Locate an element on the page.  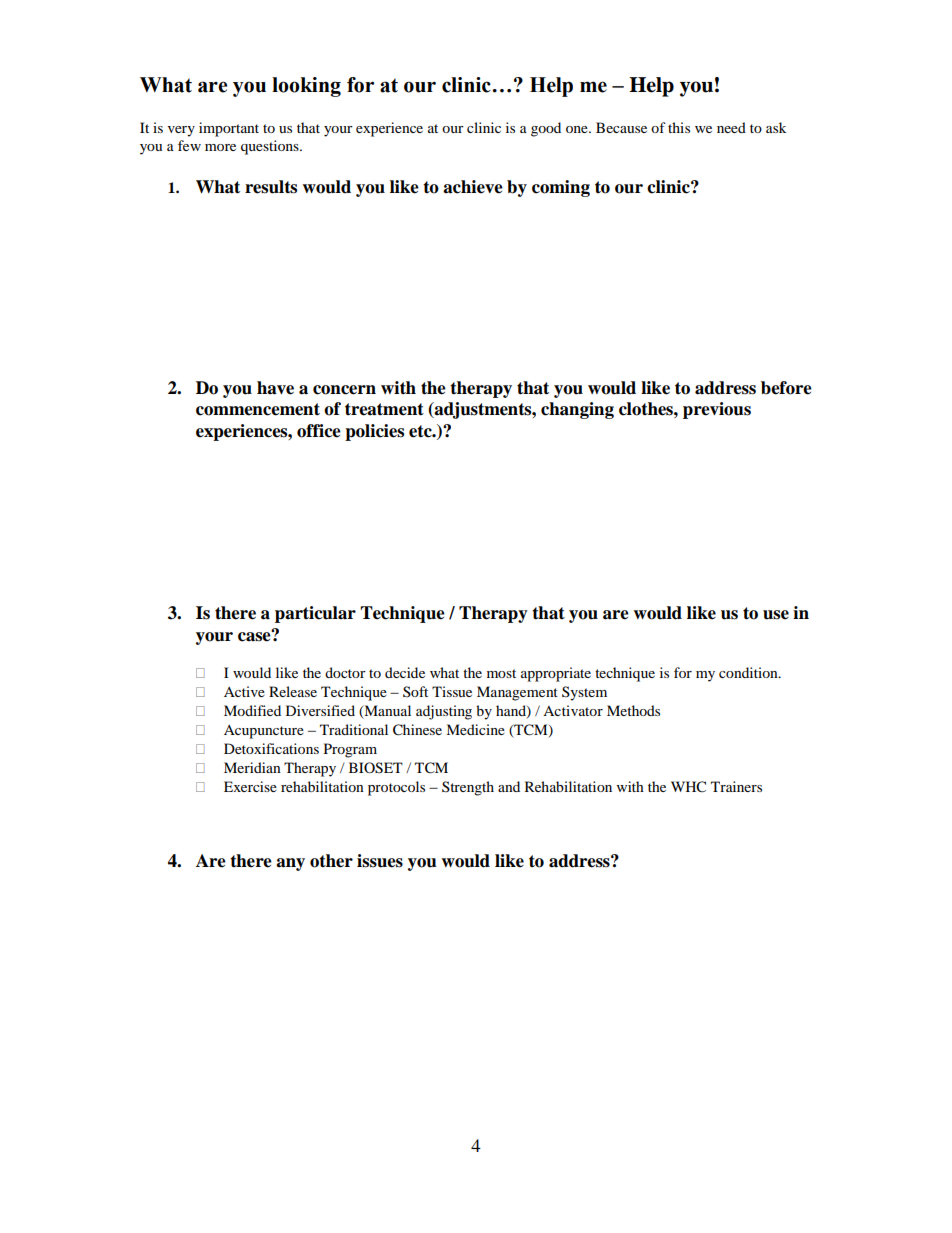
have is located at coordinates (275, 388).
